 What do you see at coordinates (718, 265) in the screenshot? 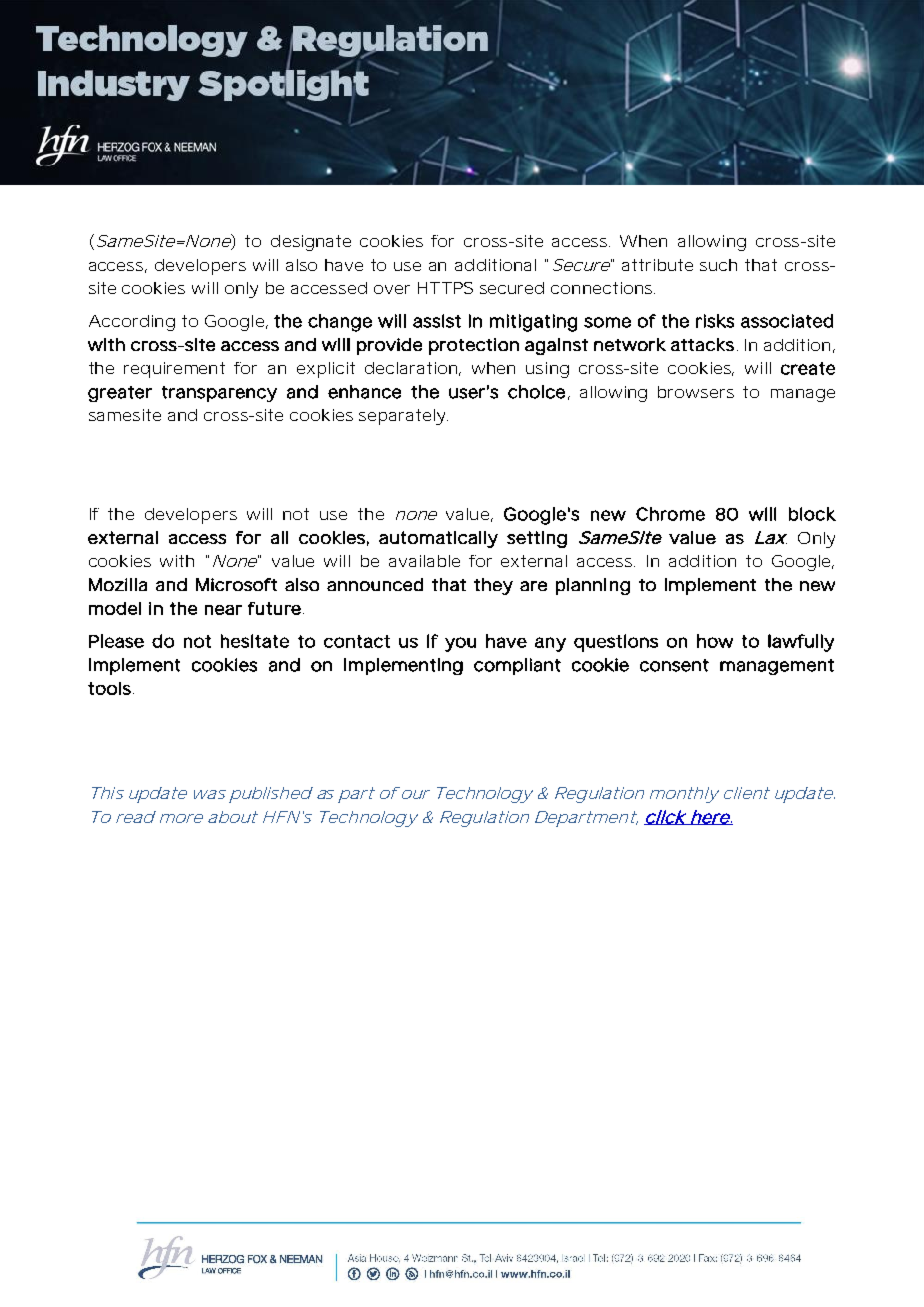
I see `such` at bounding box center [718, 265].
